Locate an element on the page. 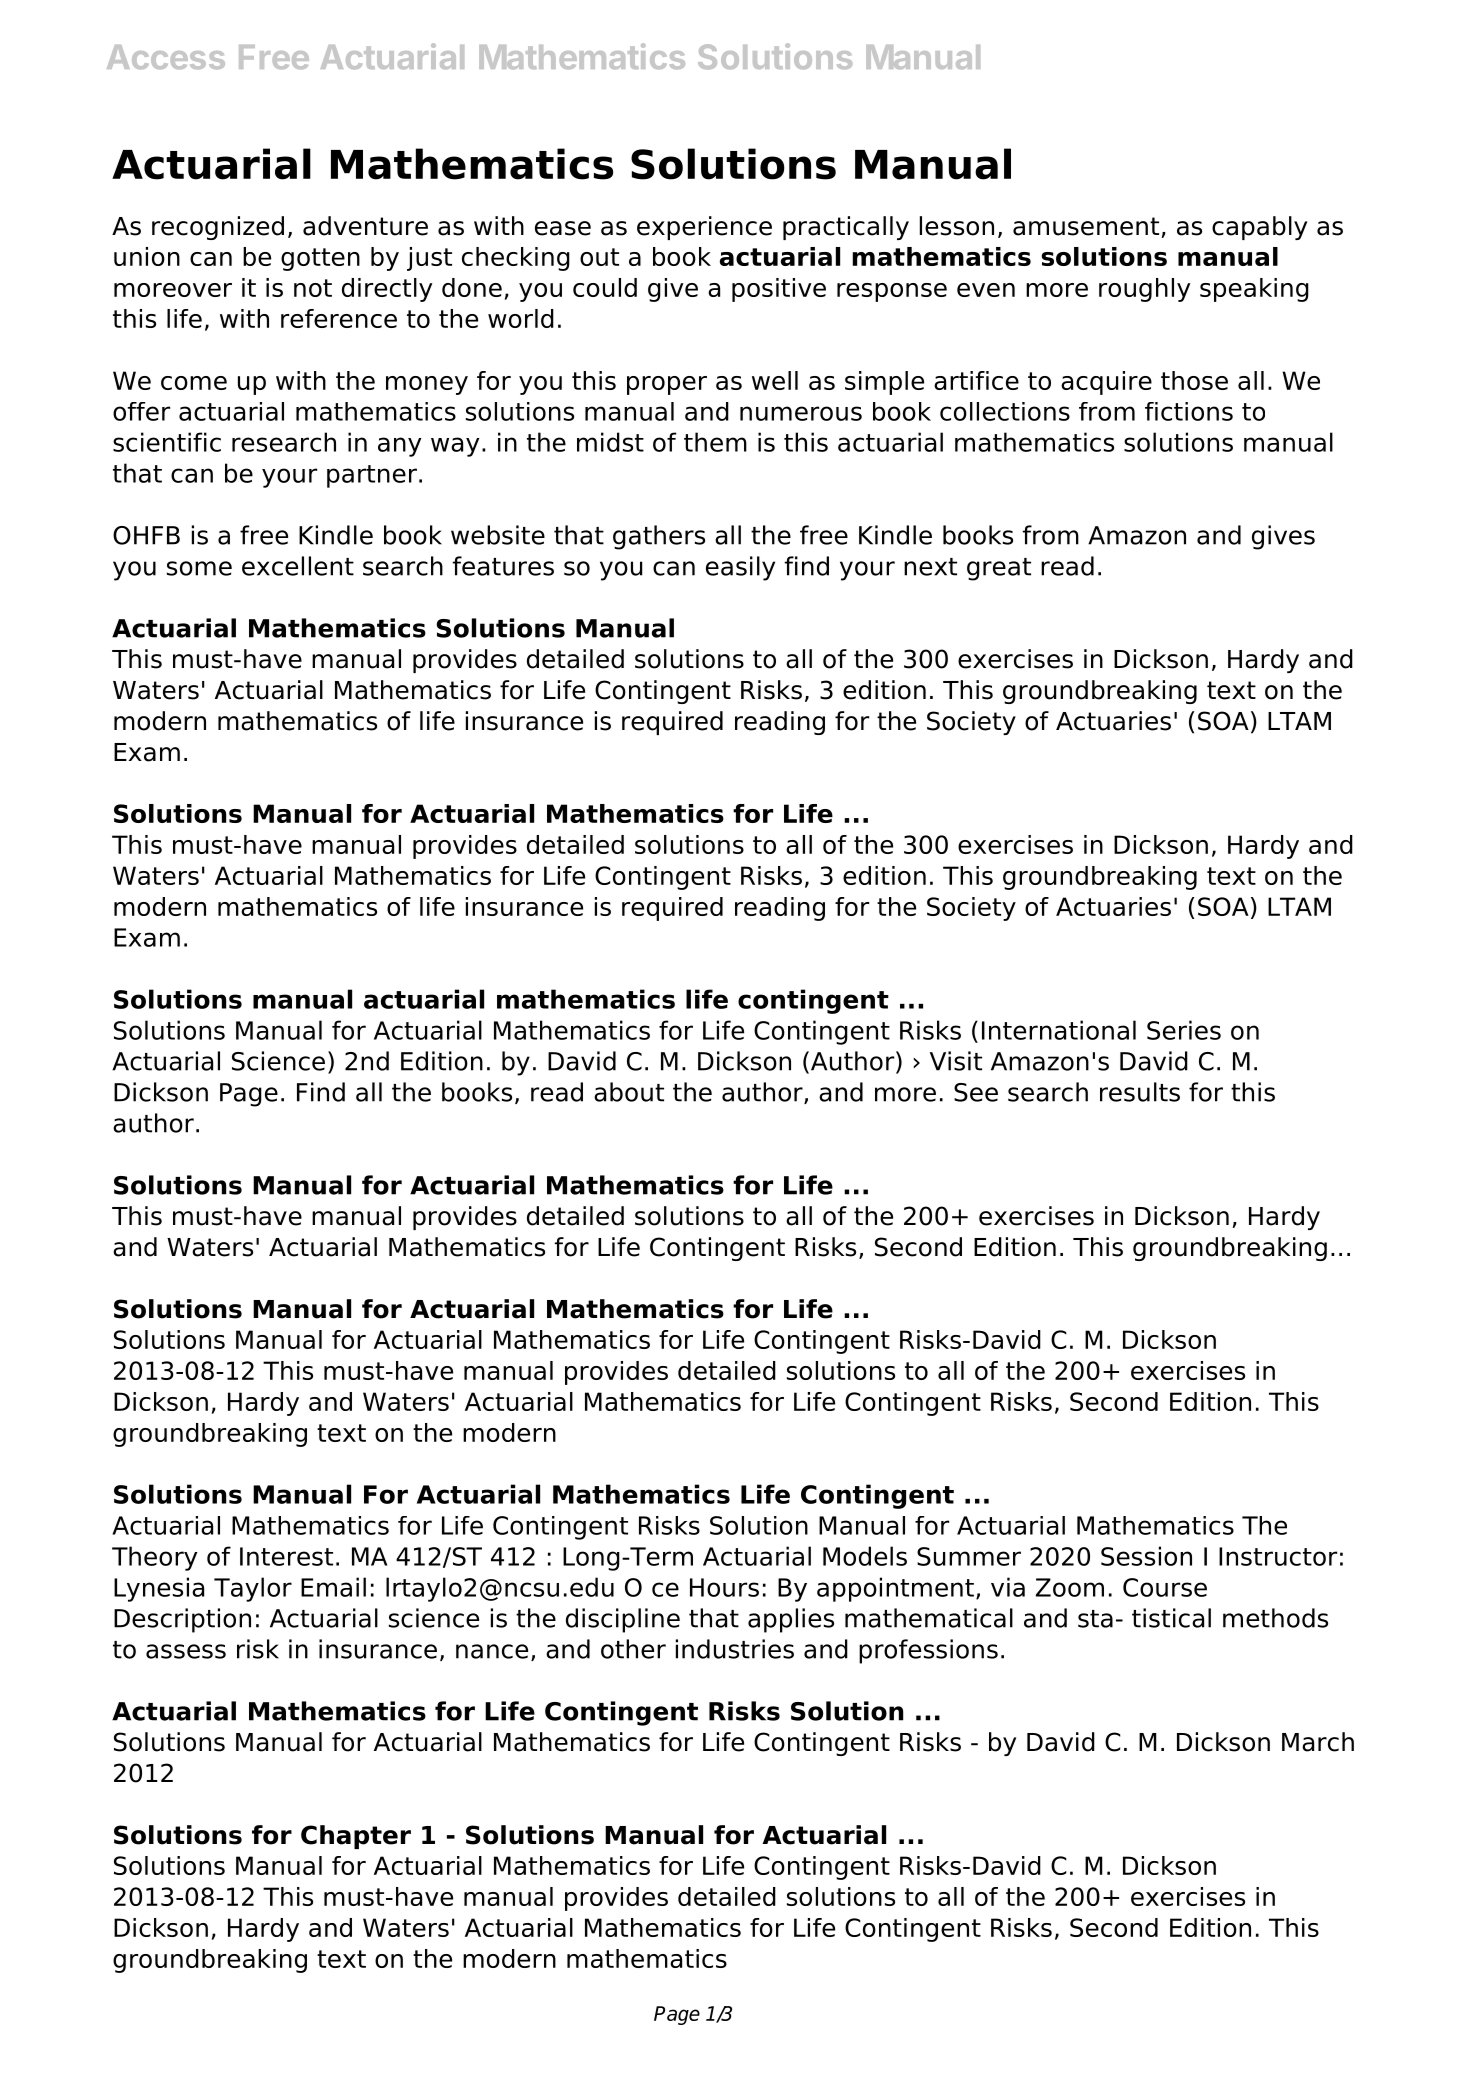 The width and height of the image is (1473, 2084). excellent is located at coordinates (298, 566).
